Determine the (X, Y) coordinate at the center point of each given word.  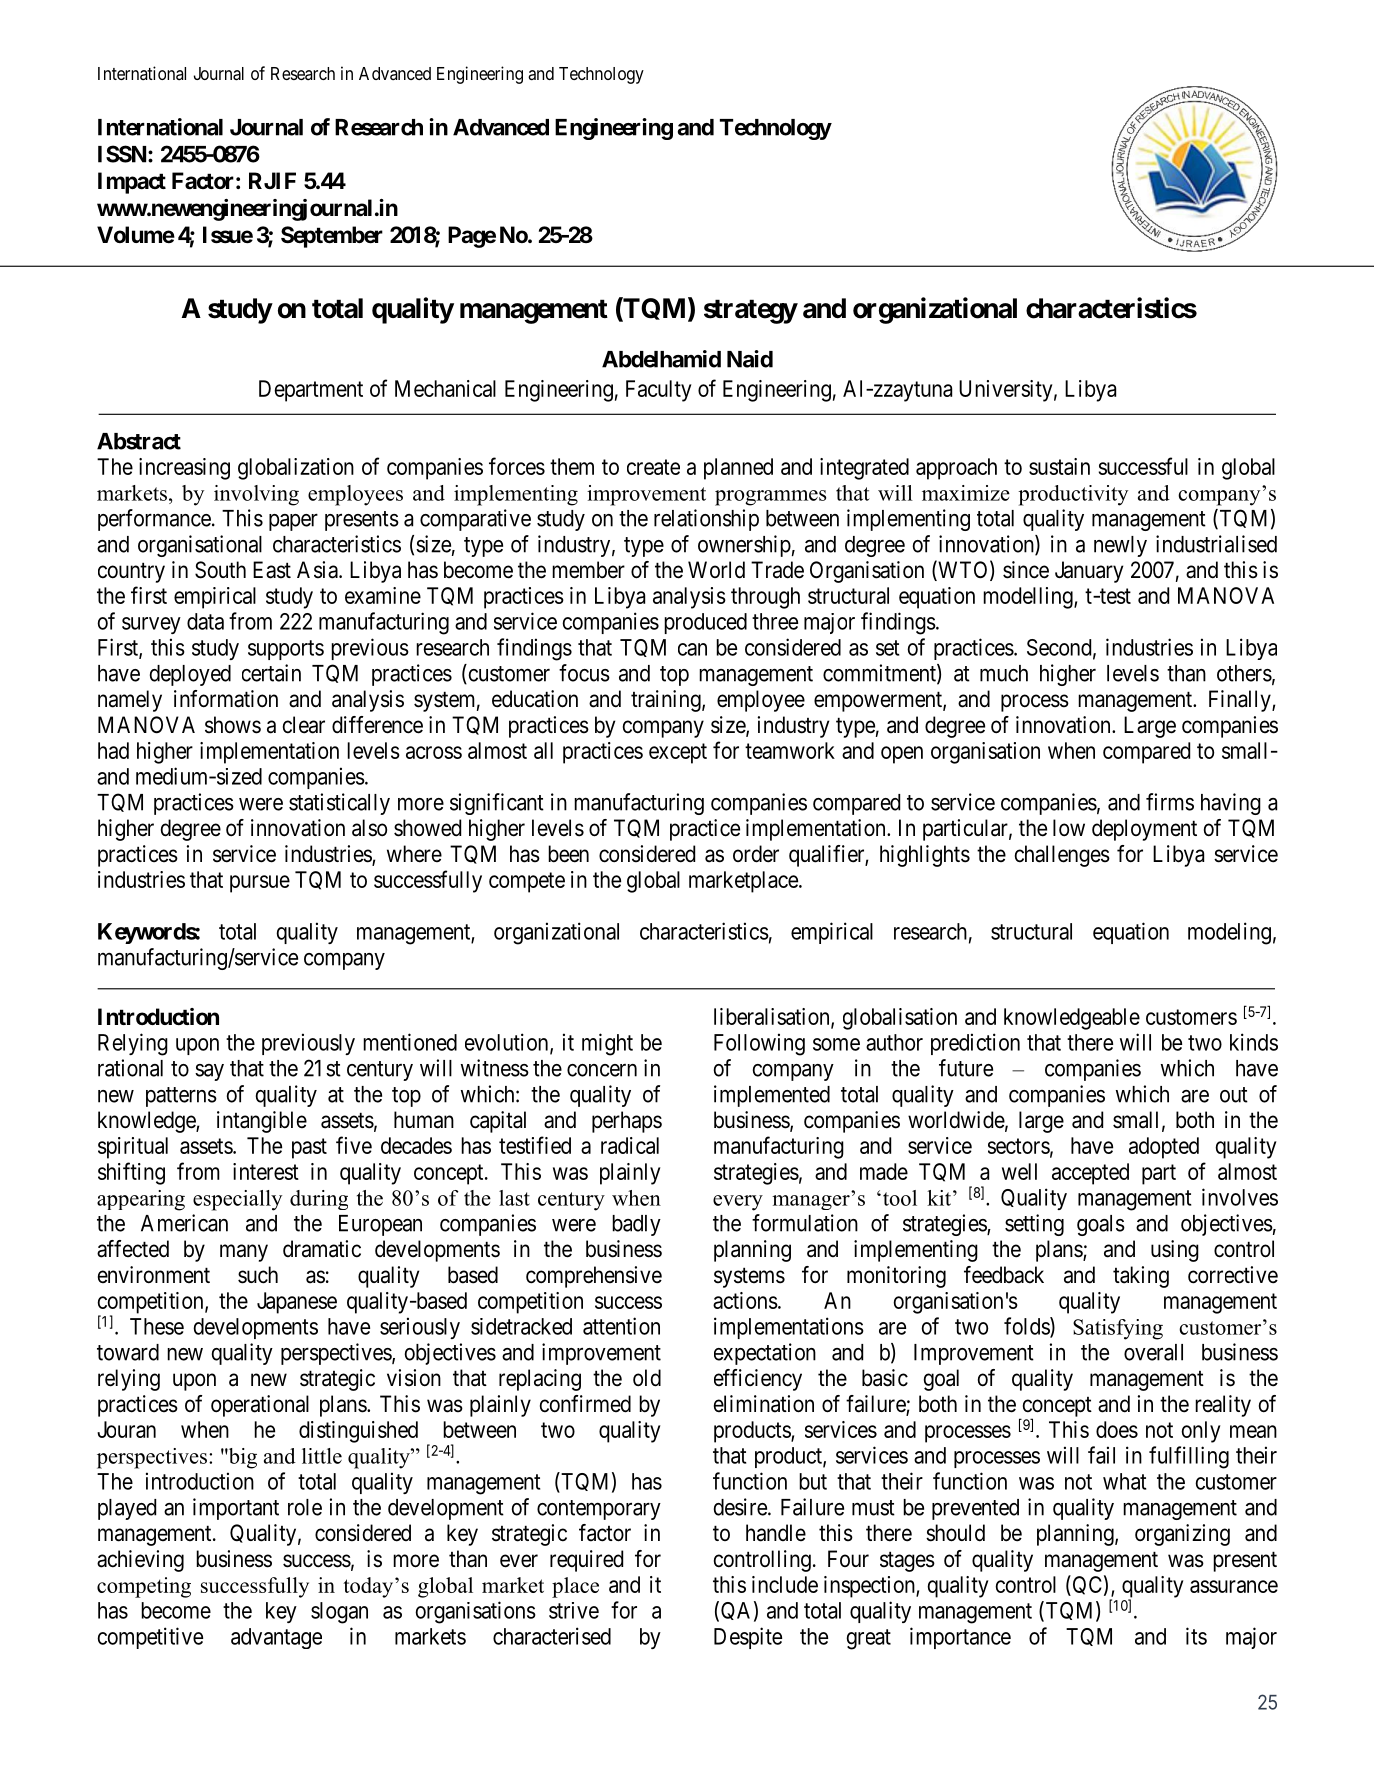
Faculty (659, 391)
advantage (276, 1638)
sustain (1059, 466)
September (332, 237)
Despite (748, 1638)
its (1196, 1636)
